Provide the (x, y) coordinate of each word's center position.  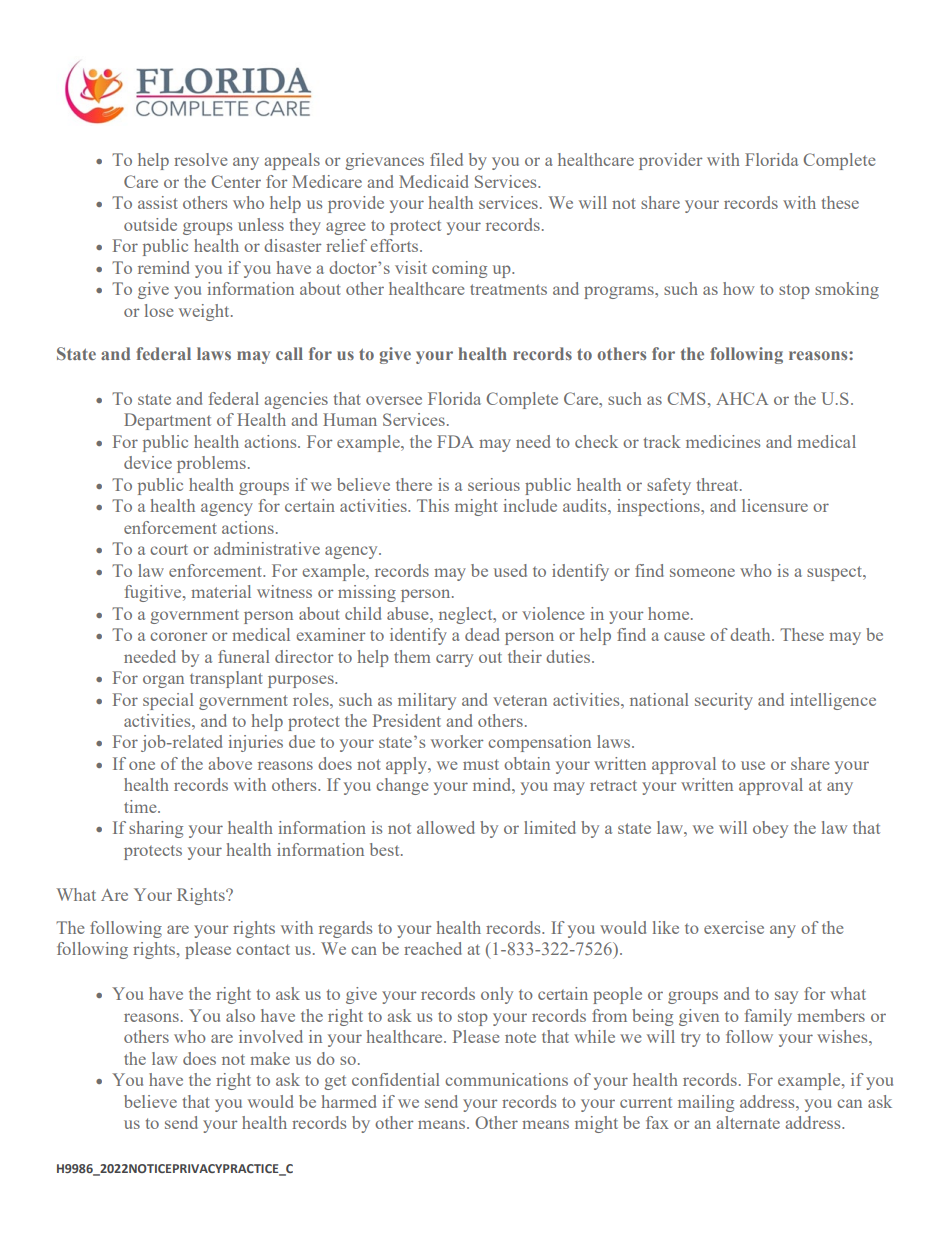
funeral (244, 656)
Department (167, 421)
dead (482, 634)
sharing (156, 829)
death (751, 634)
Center (236, 181)
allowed (446, 827)
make (270, 1058)
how (738, 288)
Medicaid (433, 181)
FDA (455, 441)
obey (770, 829)
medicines (723, 441)
